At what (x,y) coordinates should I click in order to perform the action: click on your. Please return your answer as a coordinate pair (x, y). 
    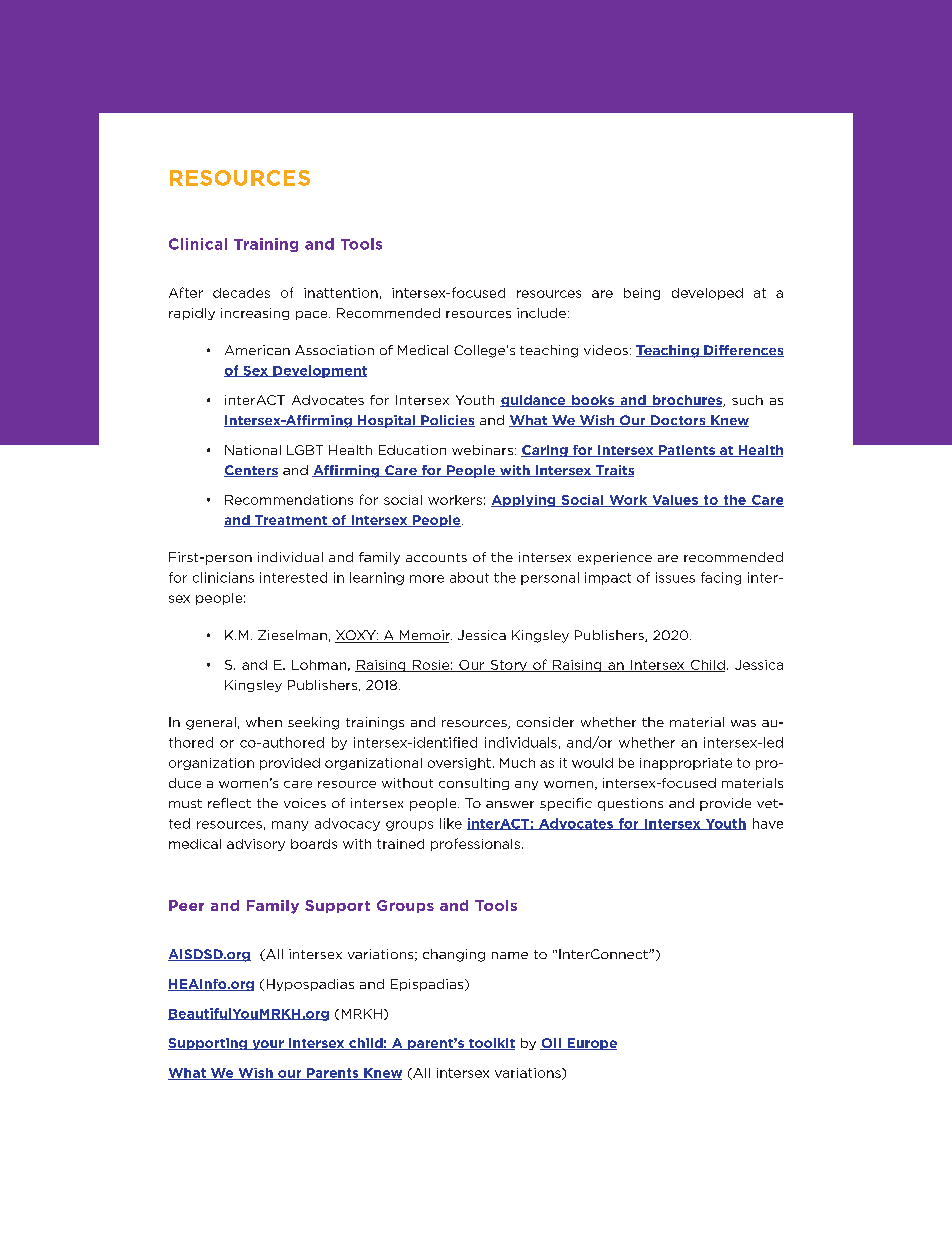
    Looking at the image, I should click on (268, 1045).
